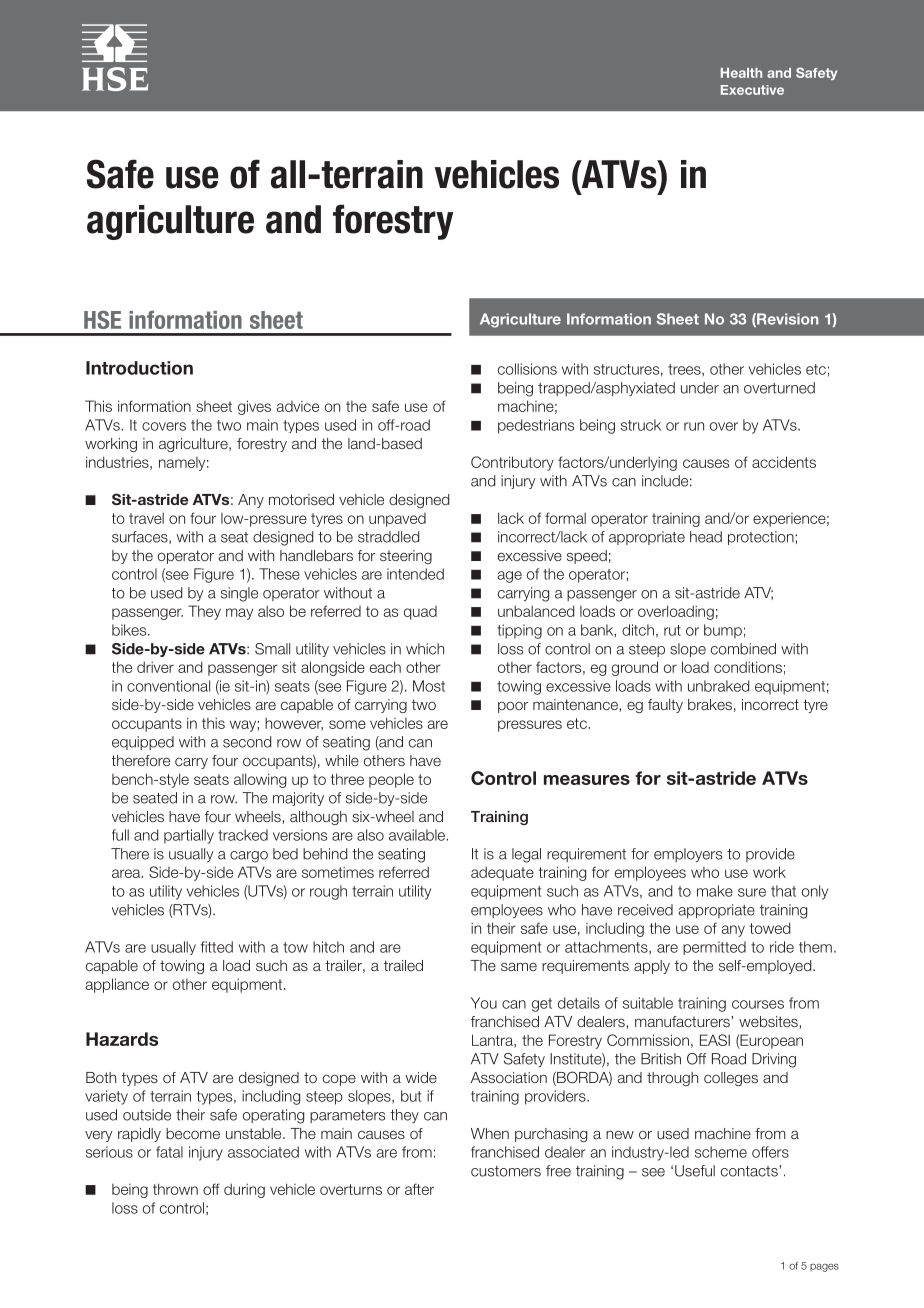 Image resolution: width=924 pixels, height=1308 pixels. I want to click on Contributory, so click(512, 463).
